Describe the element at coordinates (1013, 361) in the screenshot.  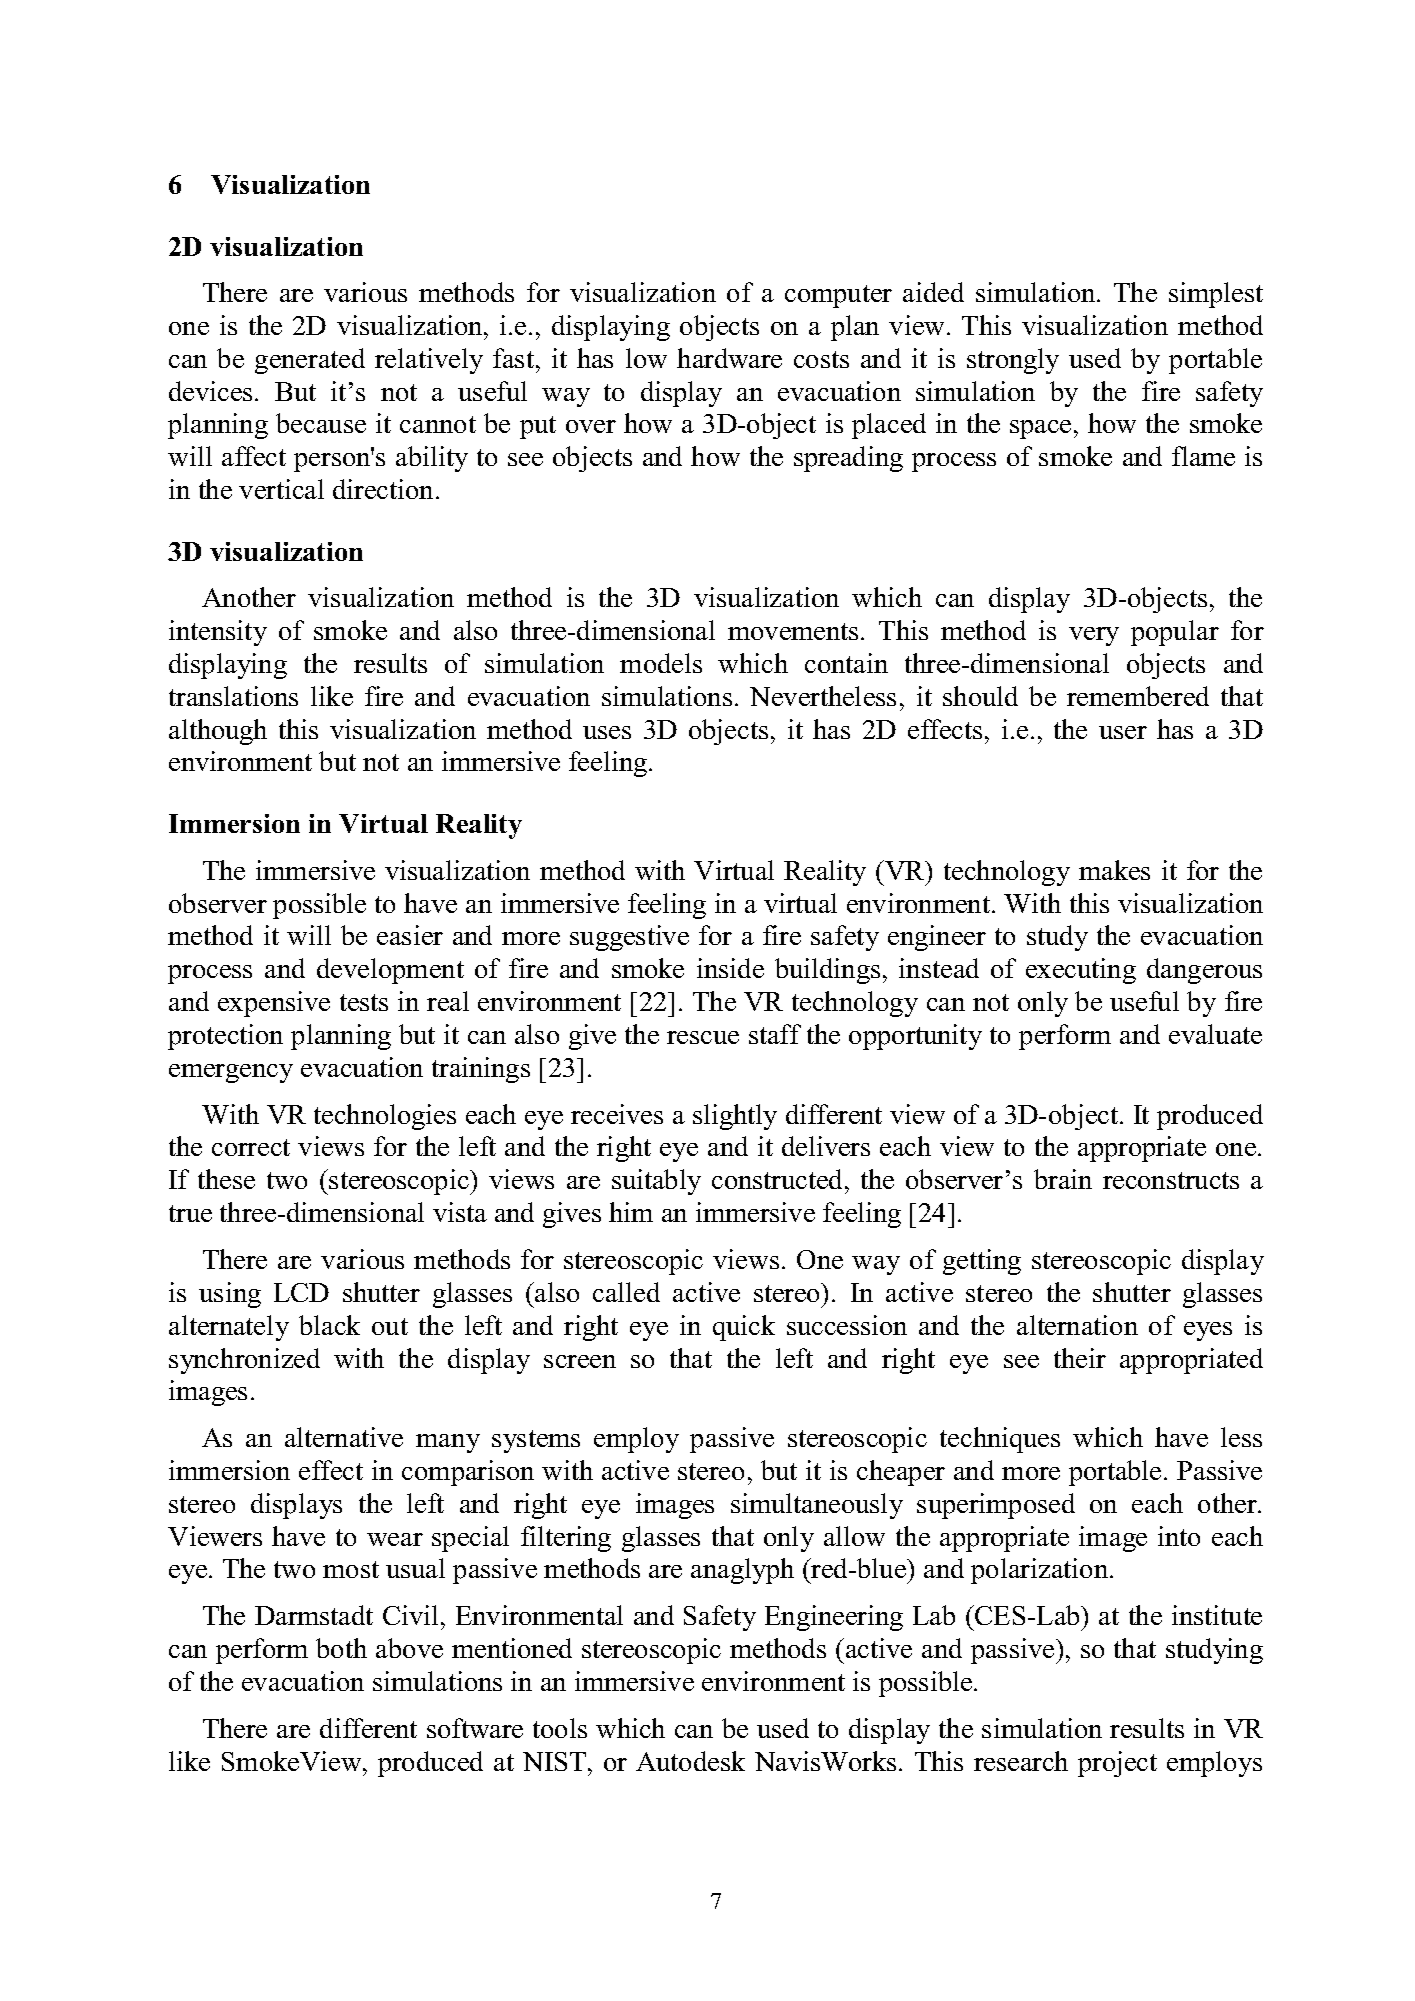
I see `strongly` at that location.
